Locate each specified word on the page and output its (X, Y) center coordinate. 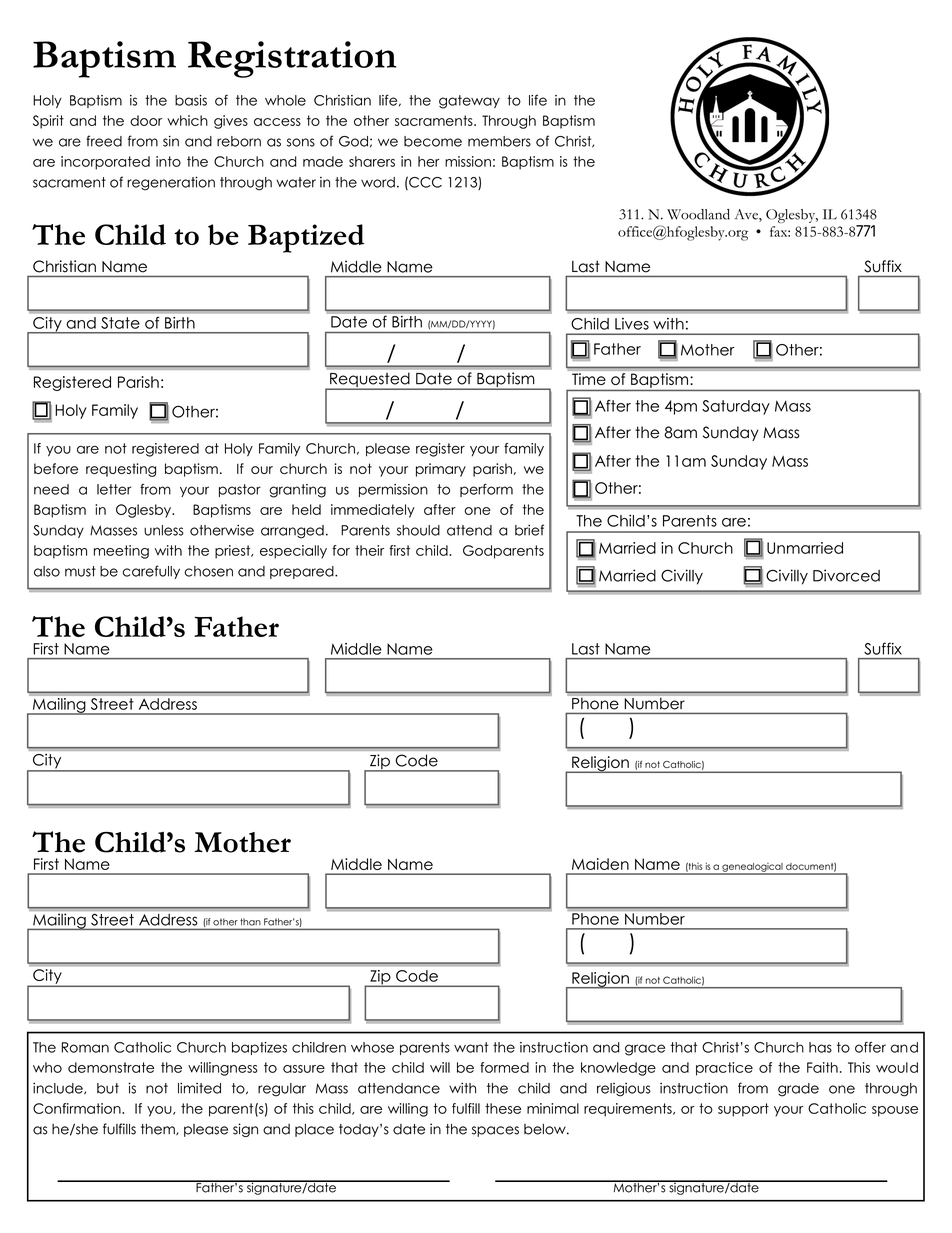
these (503, 1108)
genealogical (752, 868)
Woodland (698, 214)
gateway (469, 102)
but (108, 1088)
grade (798, 1090)
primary (441, 470)
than (250, 922)
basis (191, 100)
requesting (121, 470)
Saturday (736, 407)
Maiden (600, 864)
